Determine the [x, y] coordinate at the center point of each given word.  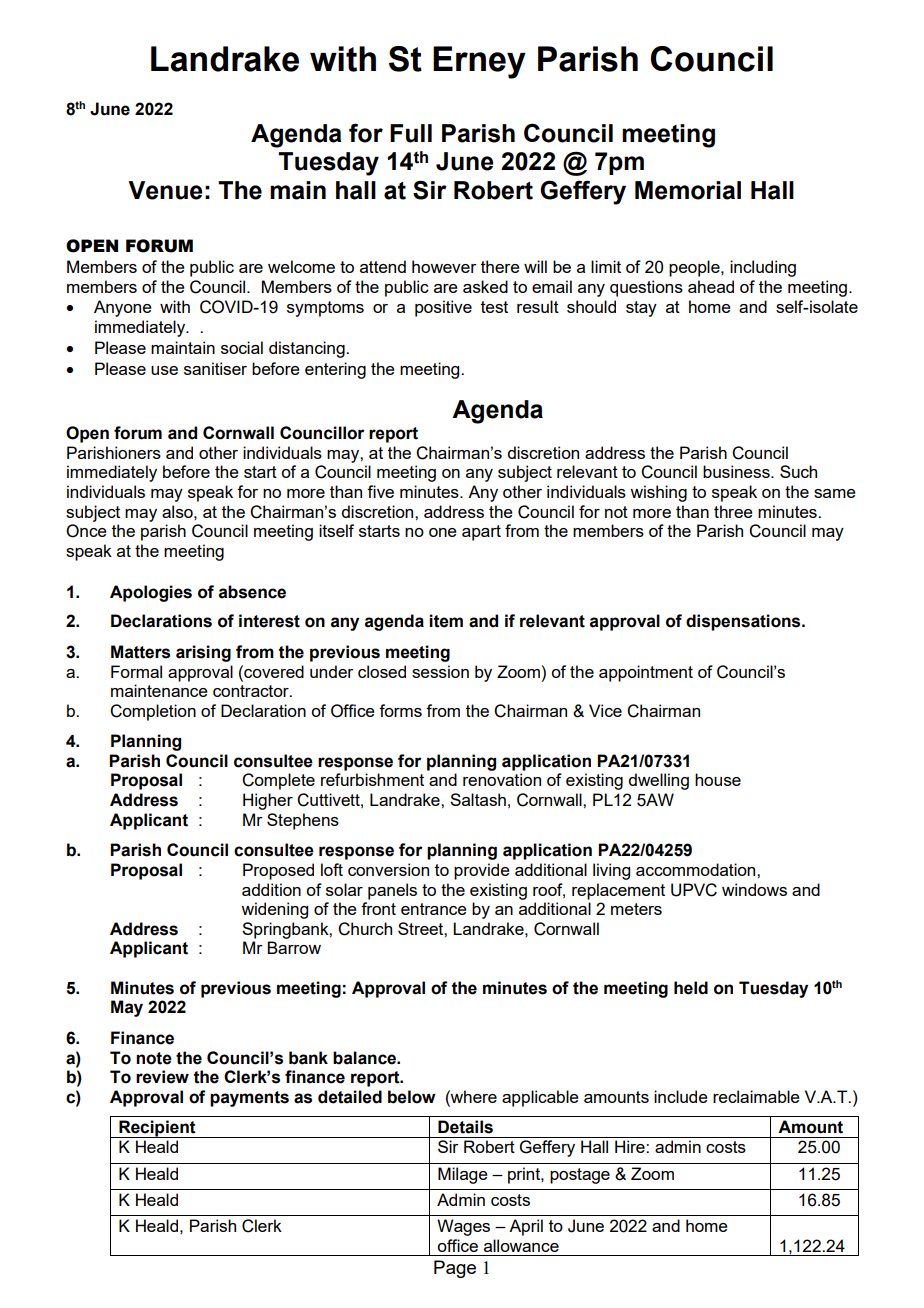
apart [481, 533]
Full [411, 133]
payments [249, 1099]
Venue [165, 190]
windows [754, 889]
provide [482, 871]
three [733, 511]
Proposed [278, 871]
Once [86, 531]
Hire [631, 1146]
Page [455, 1269]
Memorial [688, 190]
